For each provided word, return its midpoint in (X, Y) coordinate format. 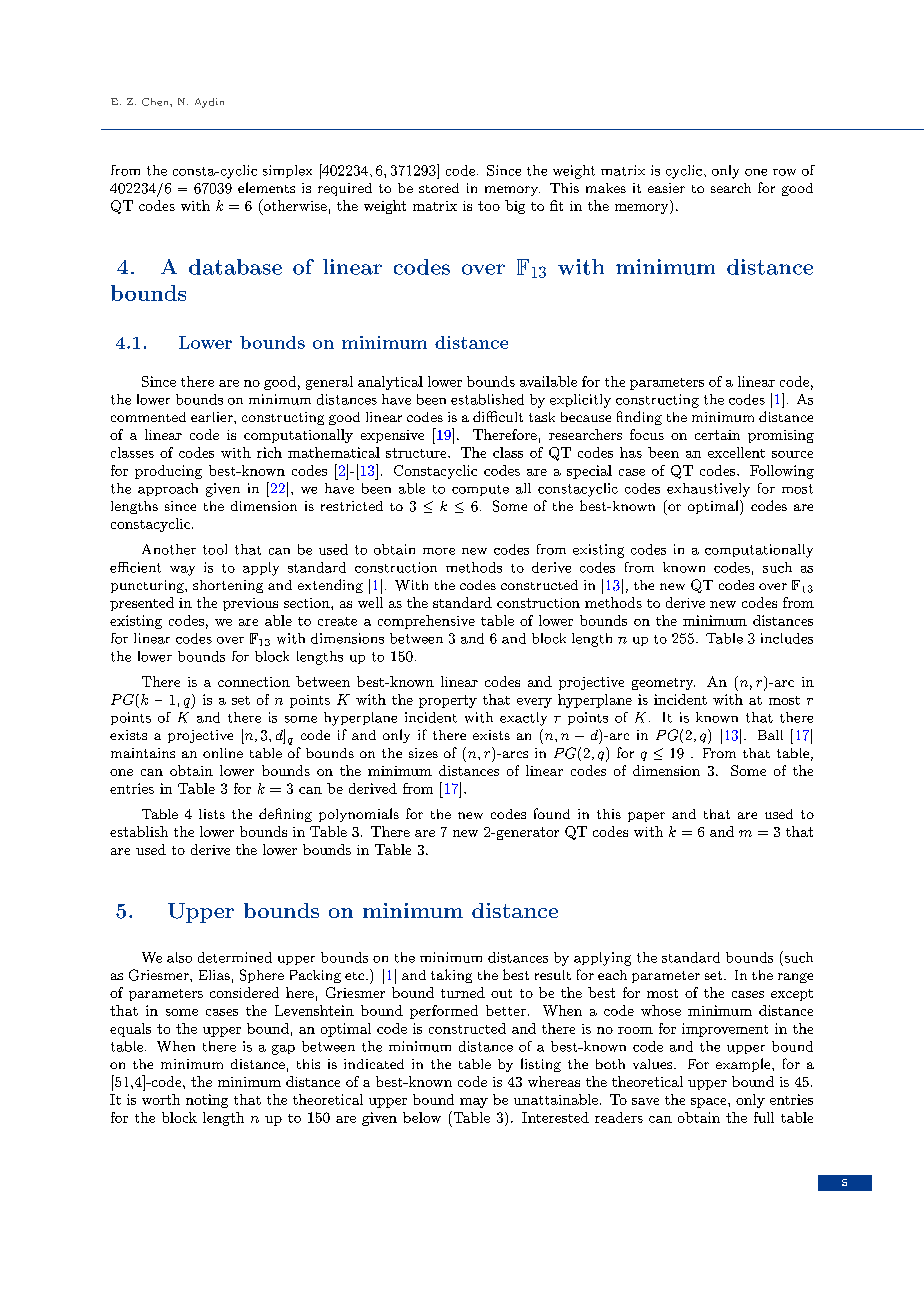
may (474, 1103)
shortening (228, 586)
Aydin (209, 103)
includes (787, 638)
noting (207, 1101)
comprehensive (426, 622)
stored (439, 188)
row (784, 172)
